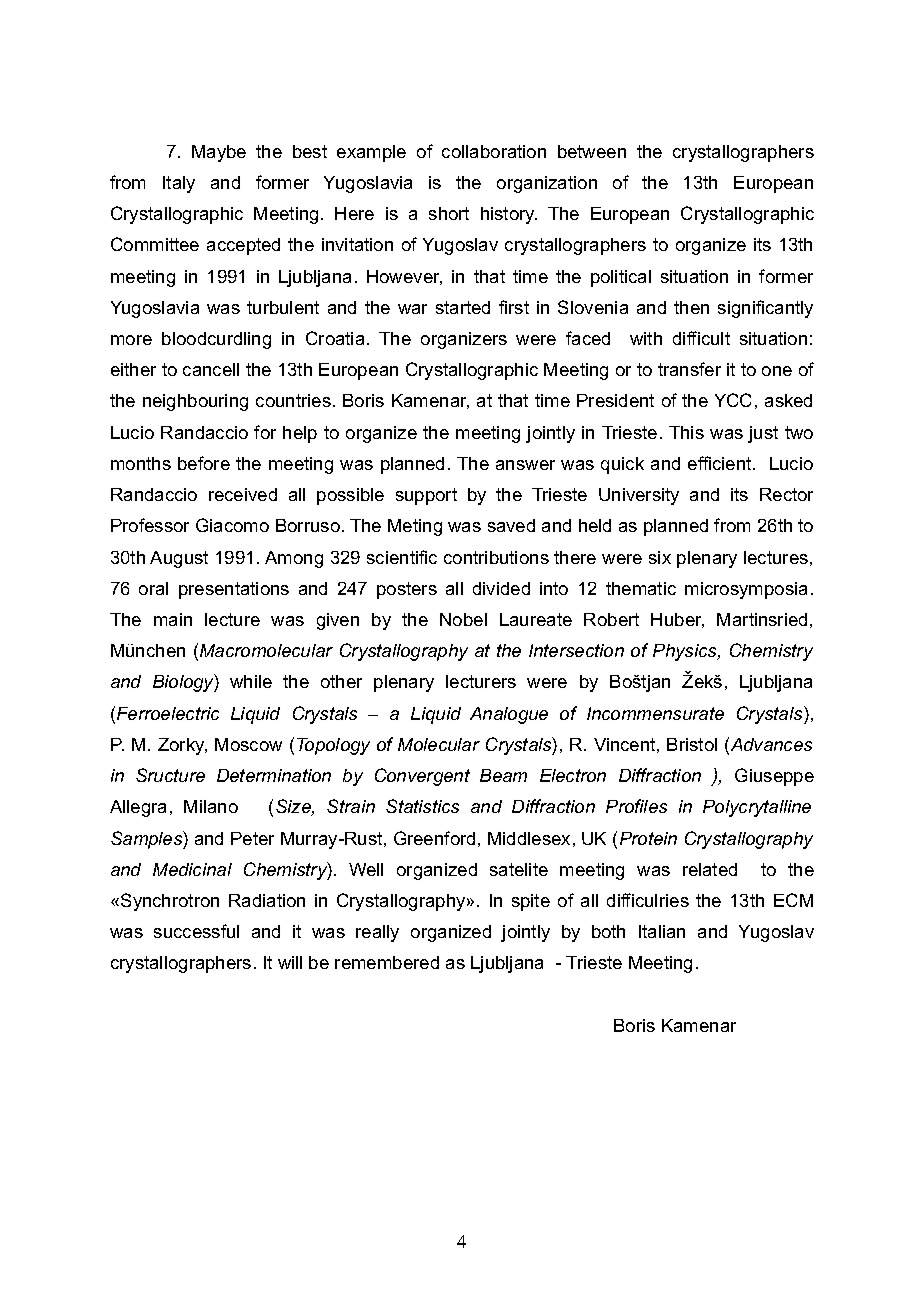  I want to click on neighbouring, so click(195, 402).
